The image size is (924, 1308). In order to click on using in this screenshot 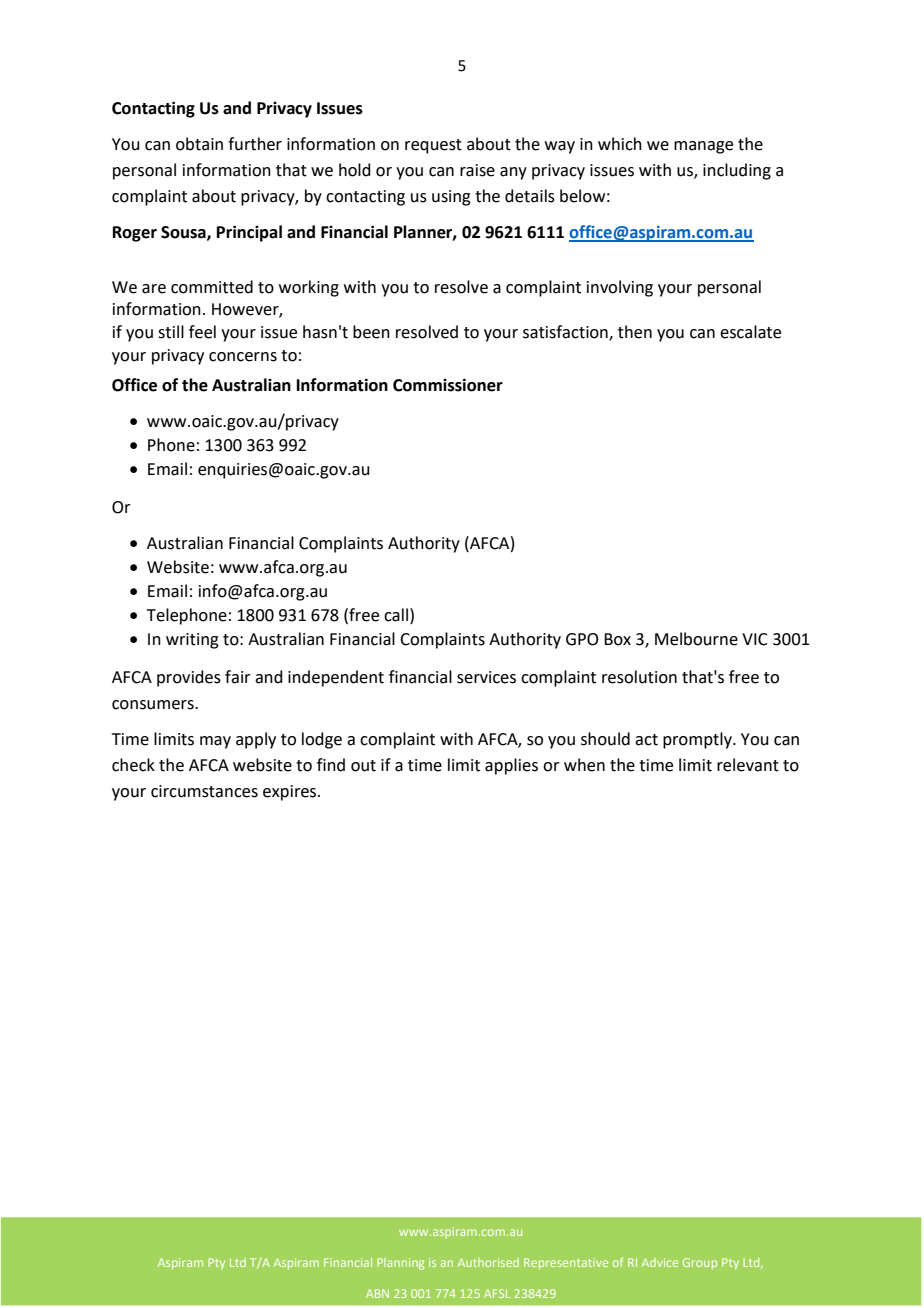, I will do `click(451, 198)`.
